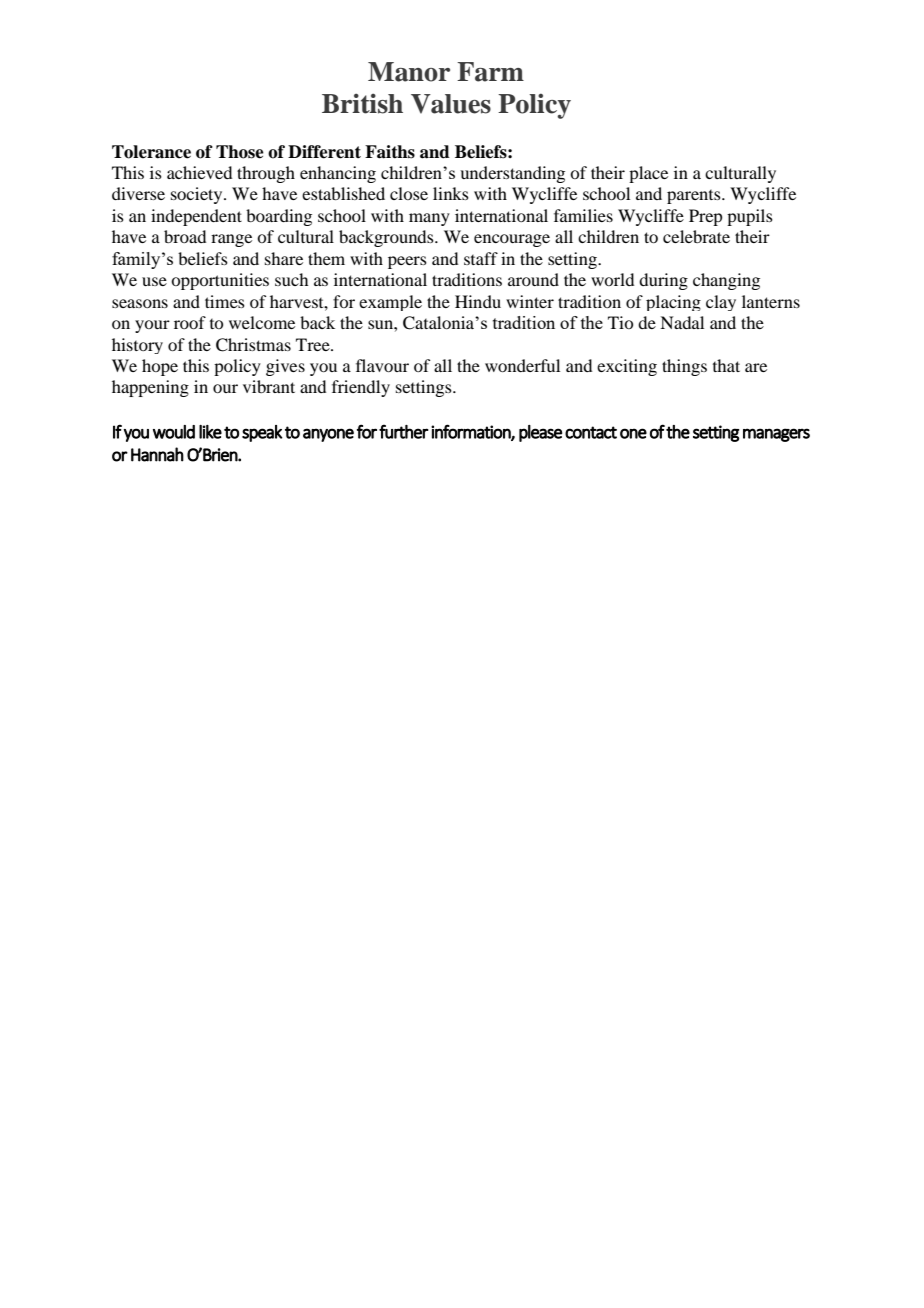 The height and width of the screenshot is (1308, 924). I want to click on Farm, so click(490, 72).
